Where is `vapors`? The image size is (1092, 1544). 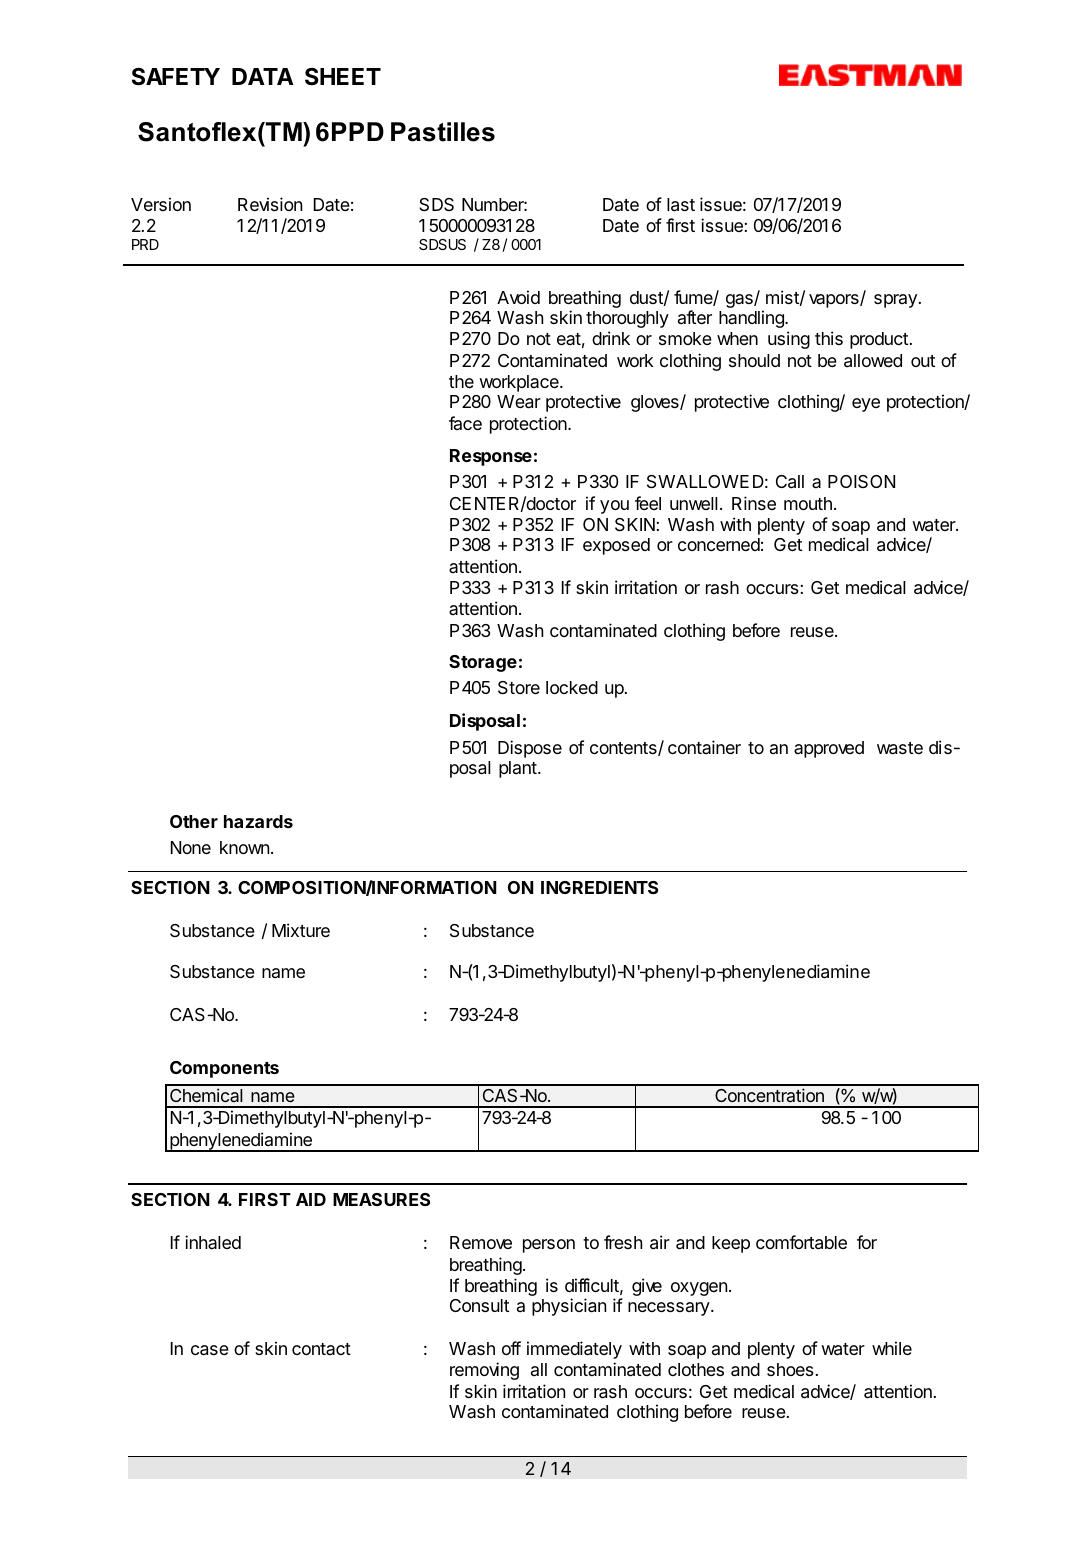 vapors is located at coordinates (835, 301).
